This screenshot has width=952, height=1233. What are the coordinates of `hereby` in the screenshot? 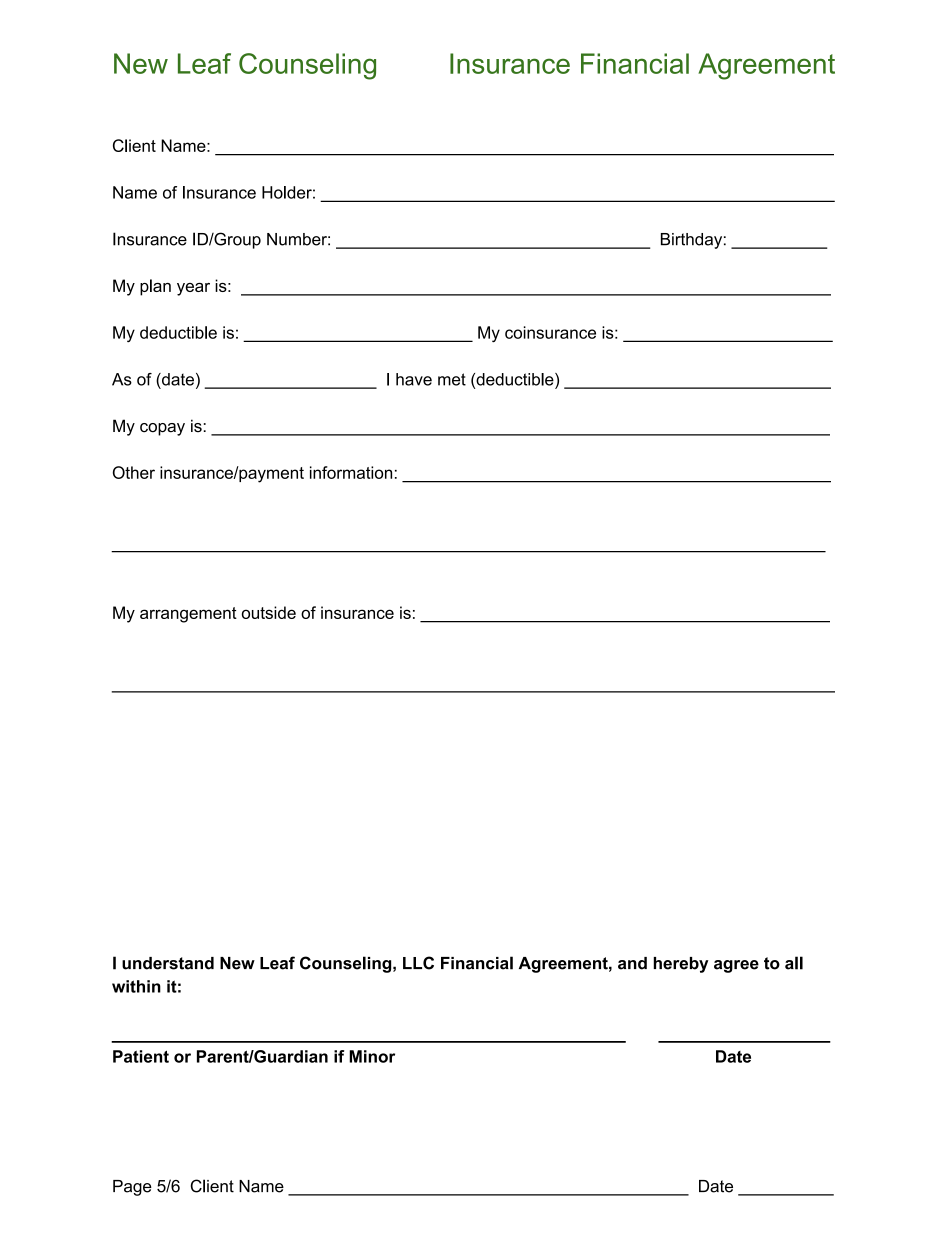 It's located at (680, 965).
